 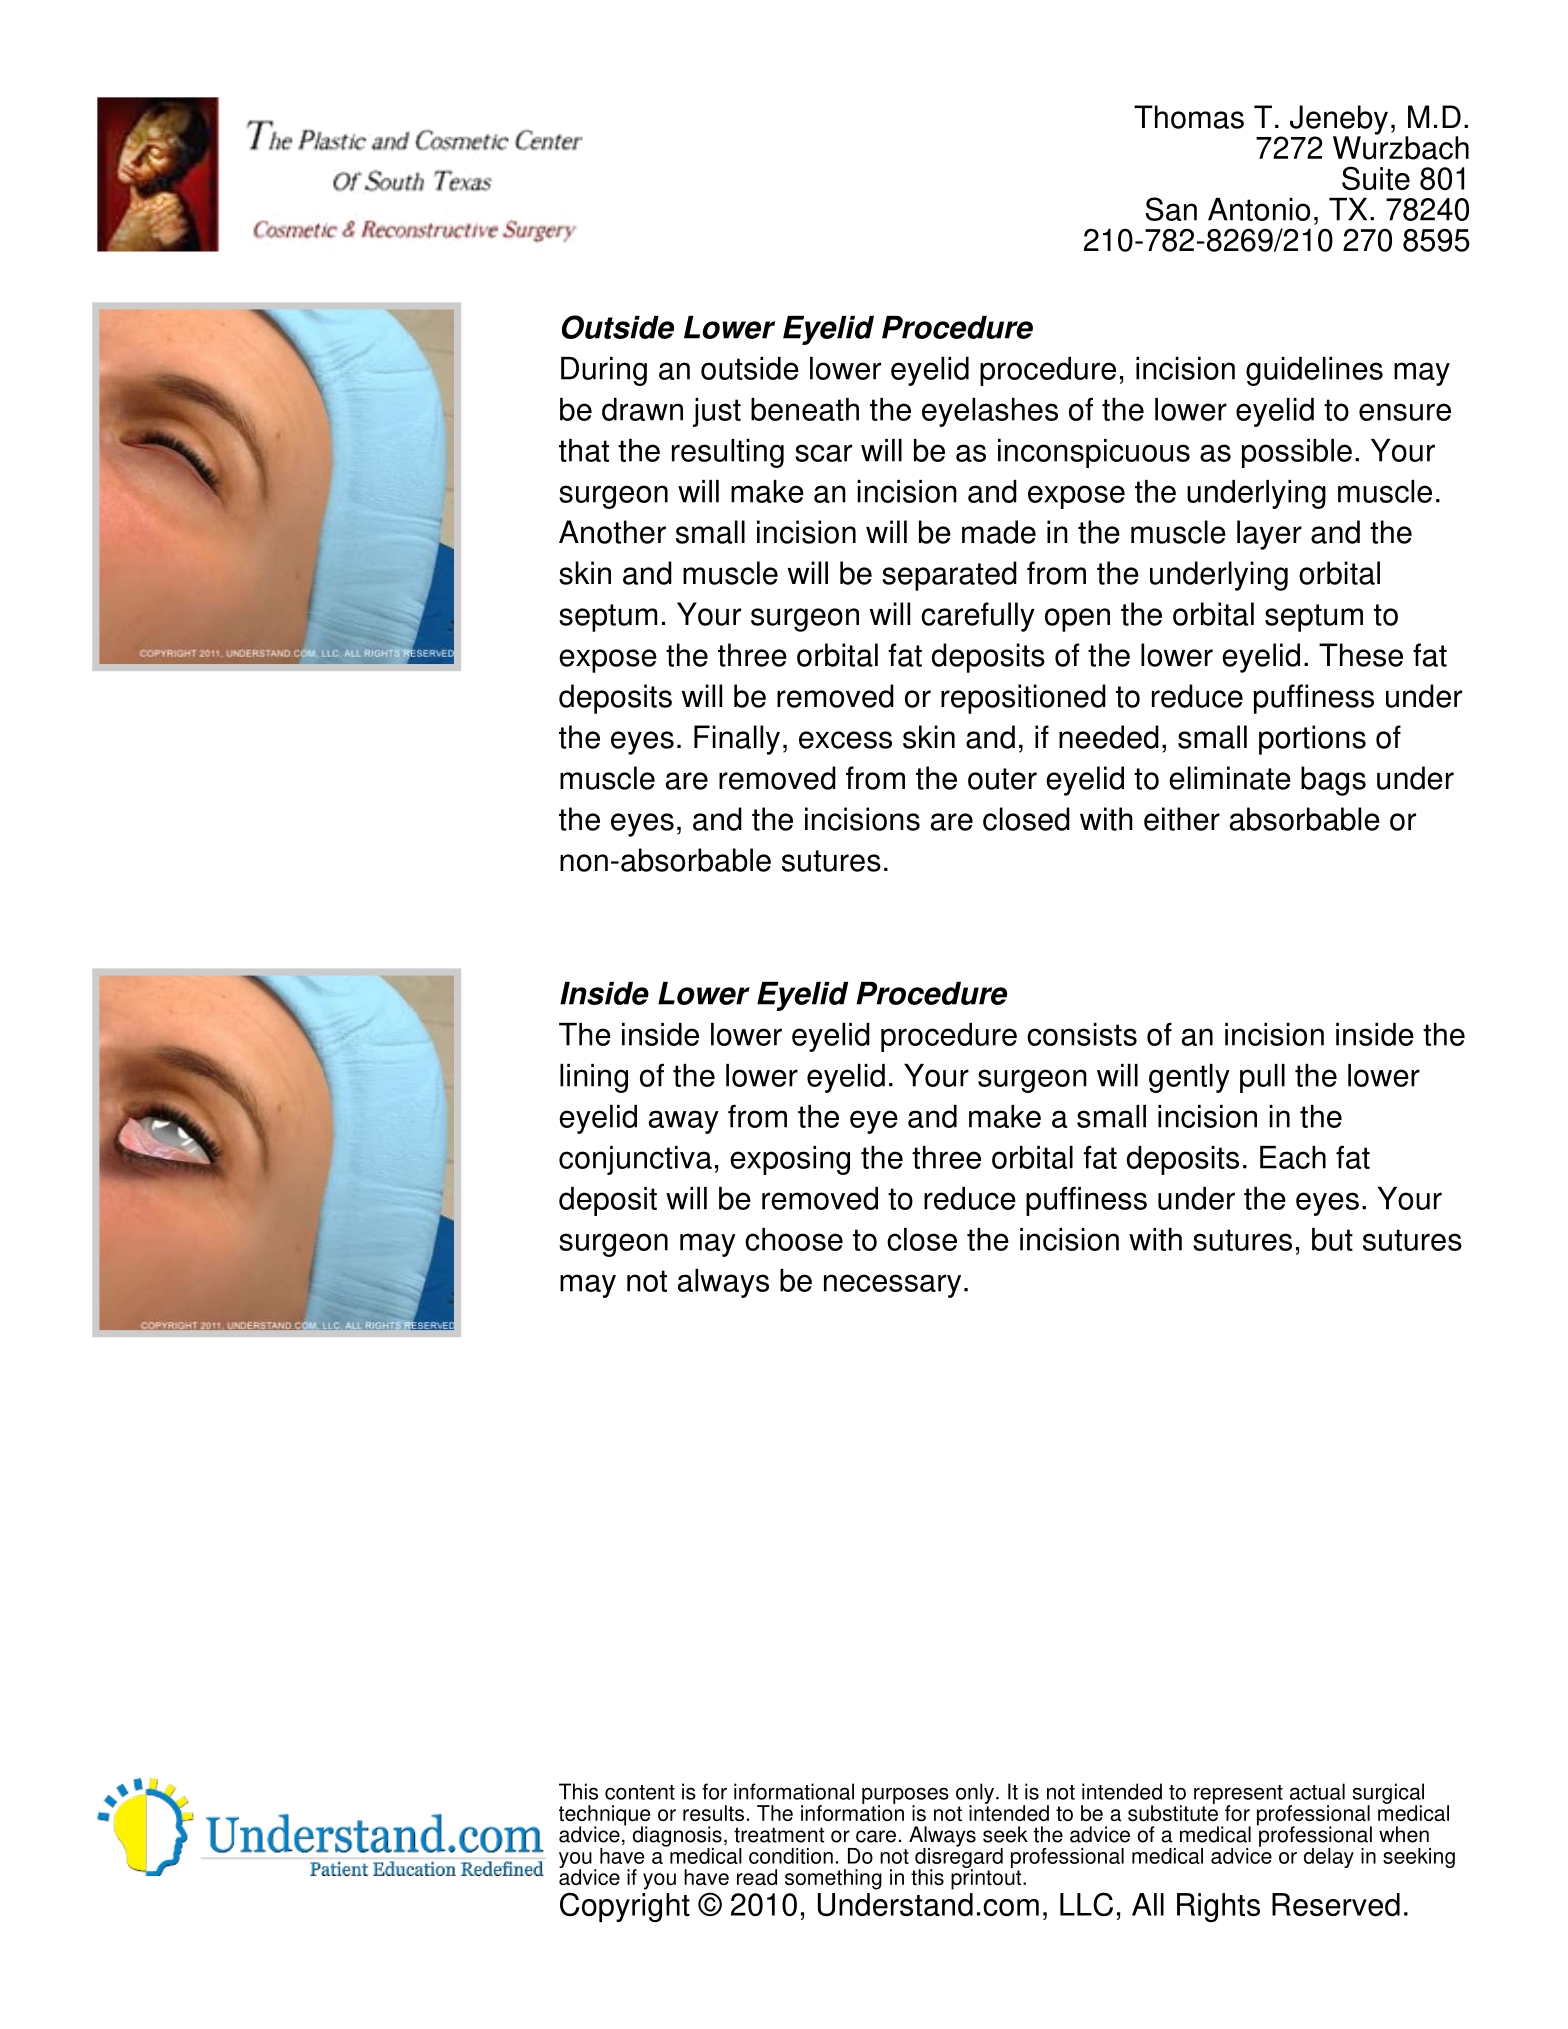 I want to click on choose, so click(x=794, y=1239).
